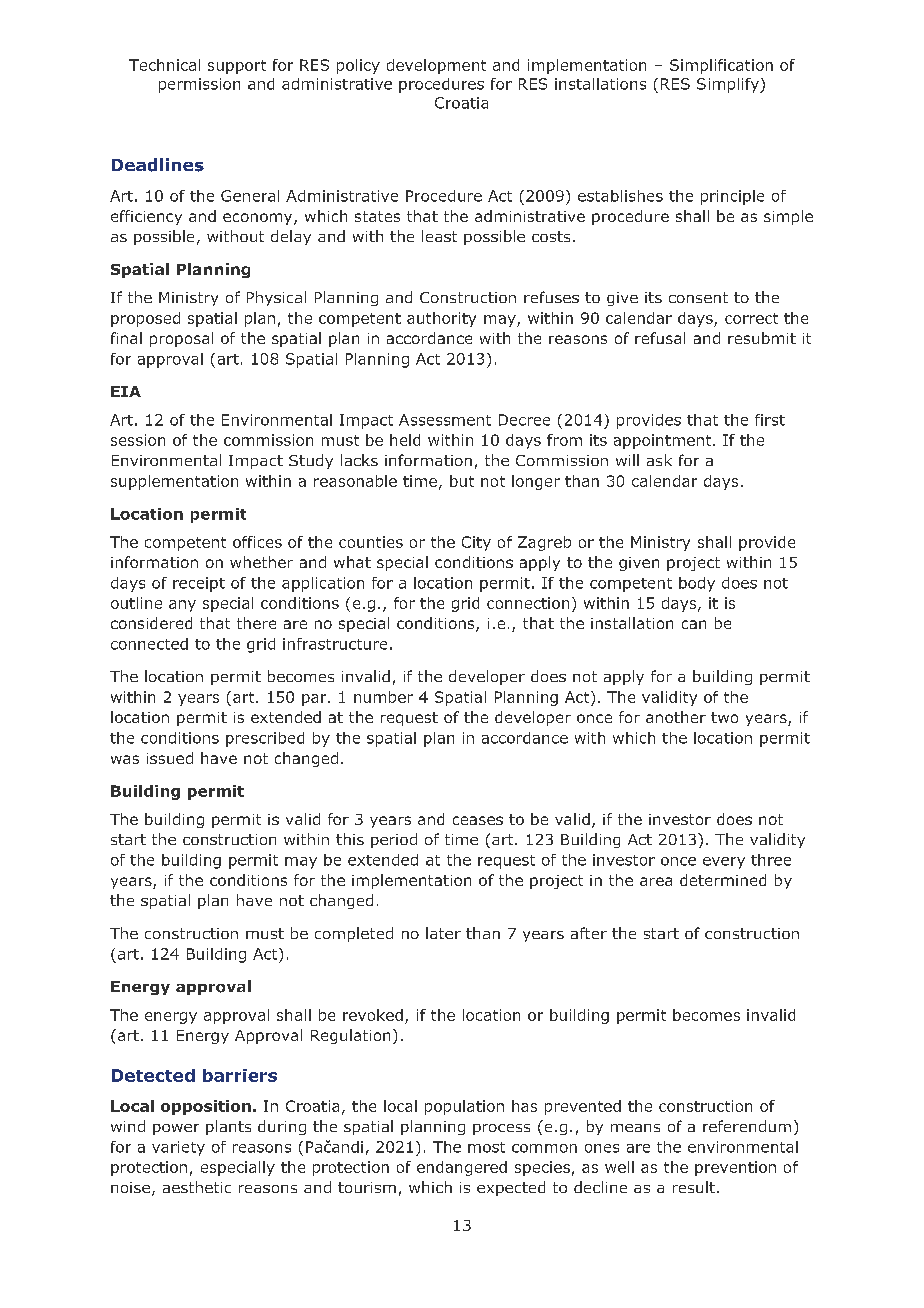  Describe the element at coordinates (441, 319) in the screenshot. I see `authority` at that location.
